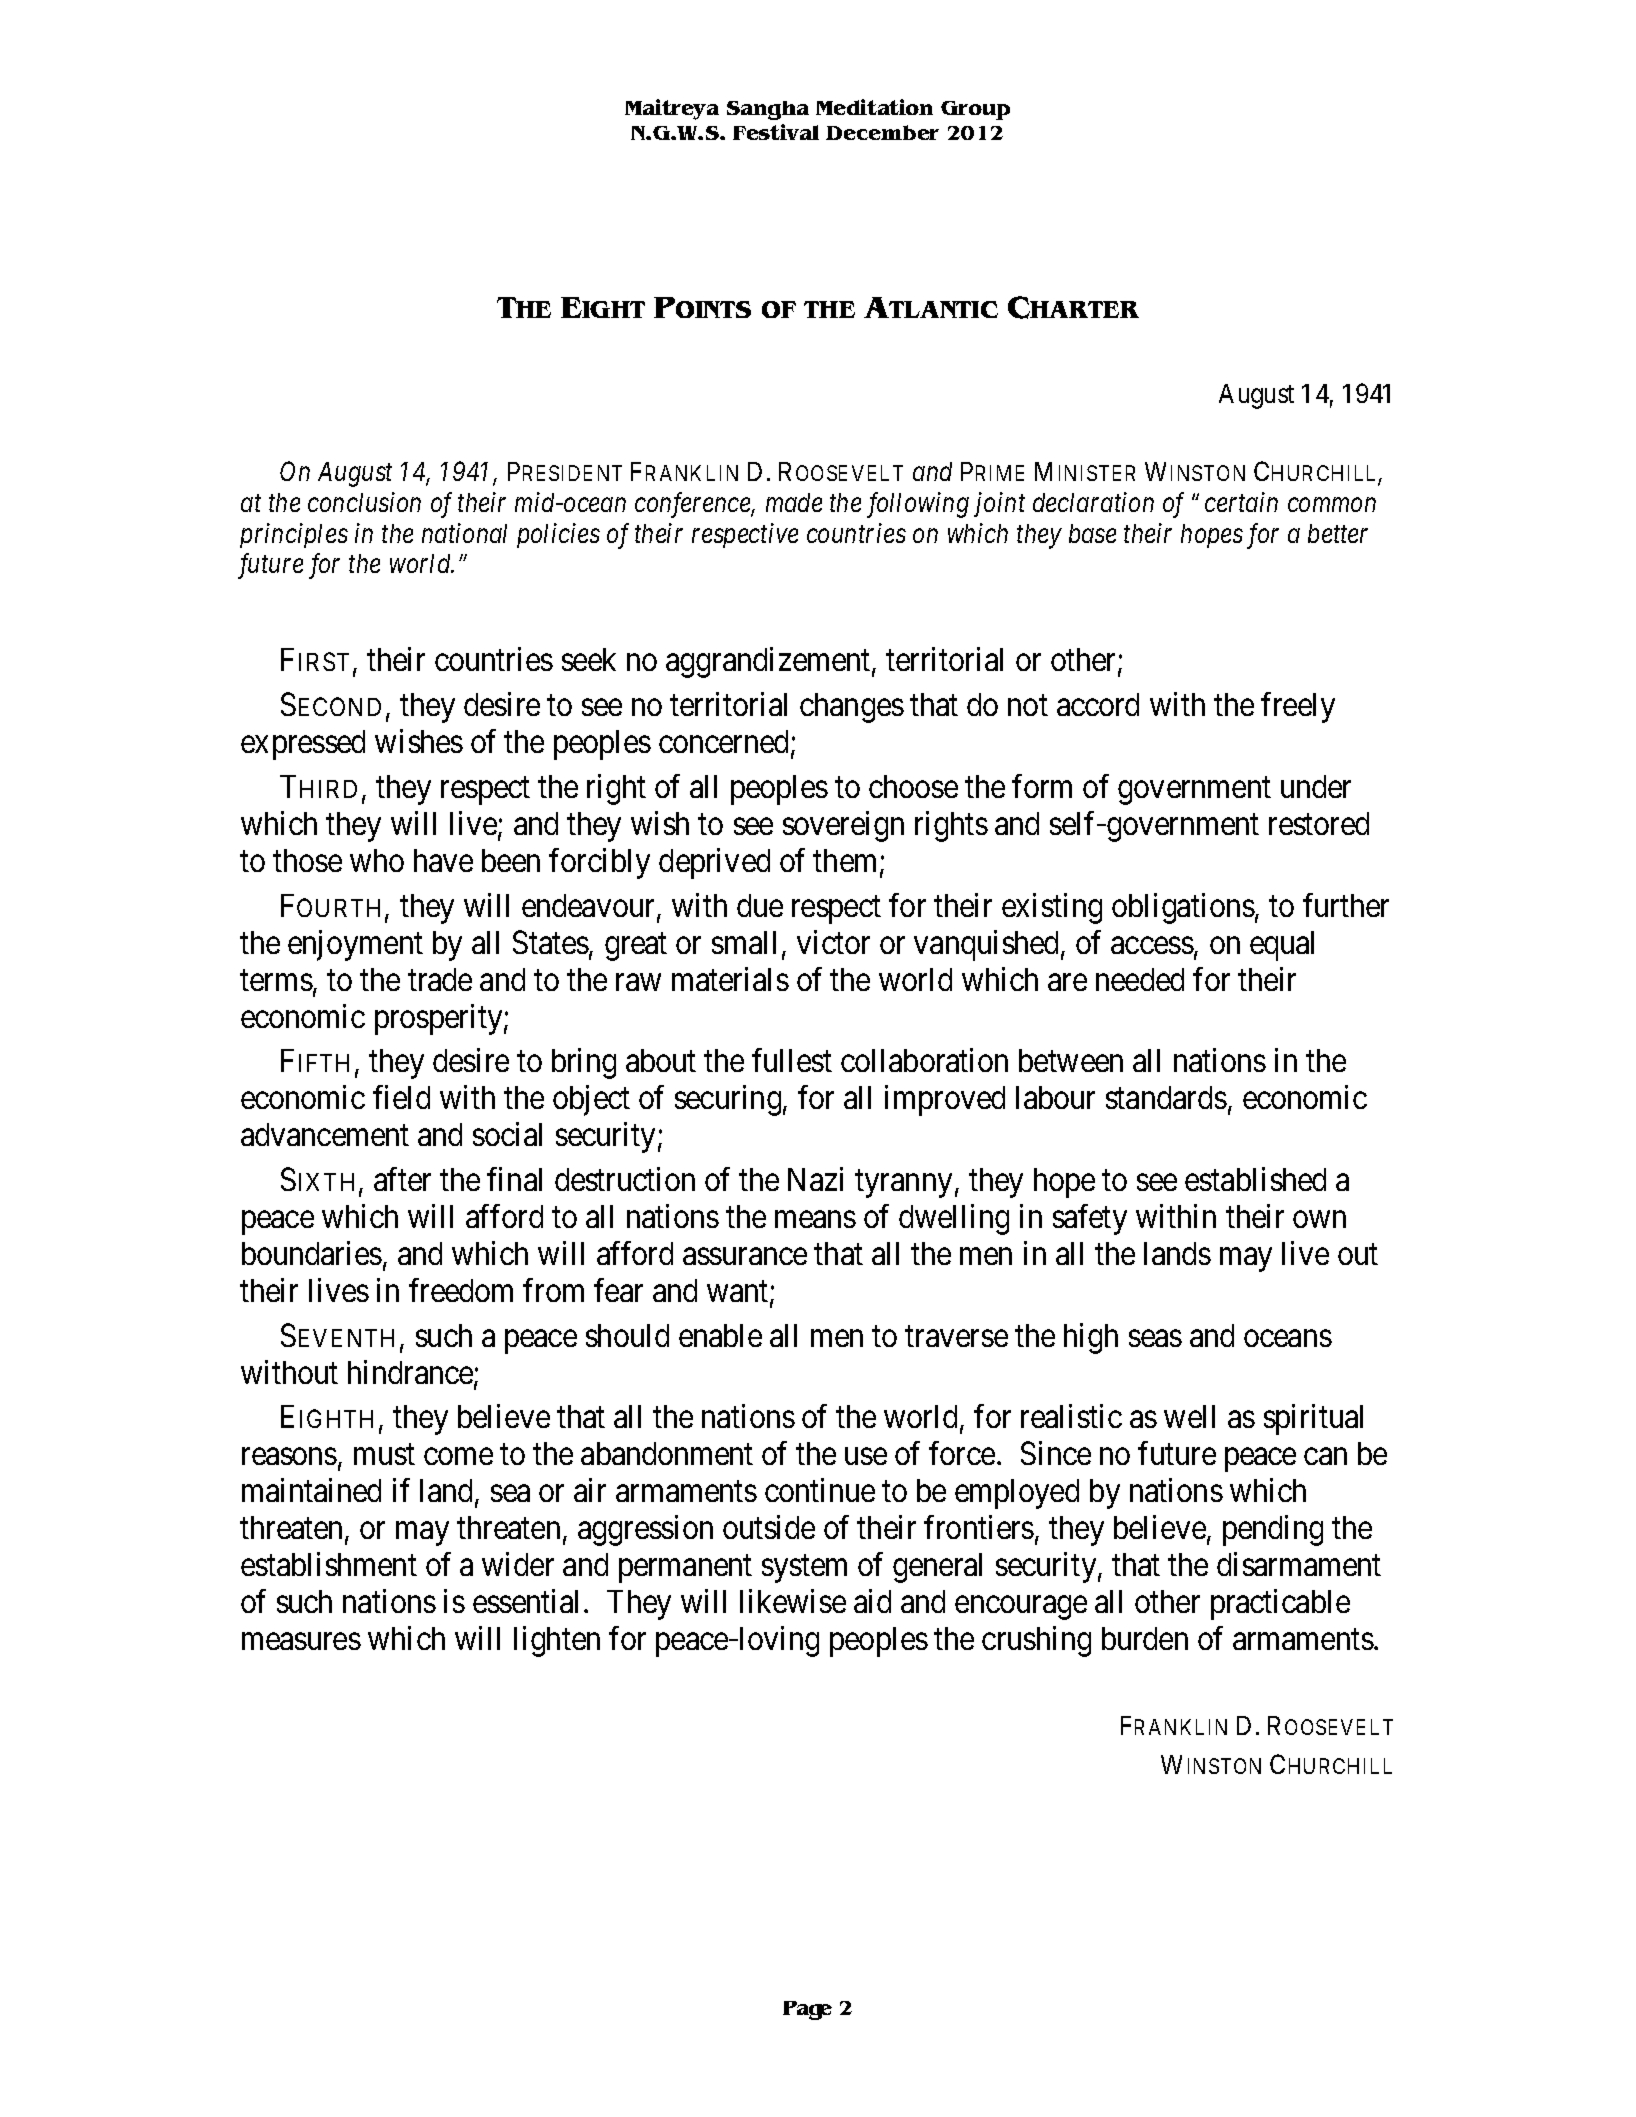  What do you see at coordinates (852, 708) in the screenshot?
I see `changes` at bounding box center [852, 708].
